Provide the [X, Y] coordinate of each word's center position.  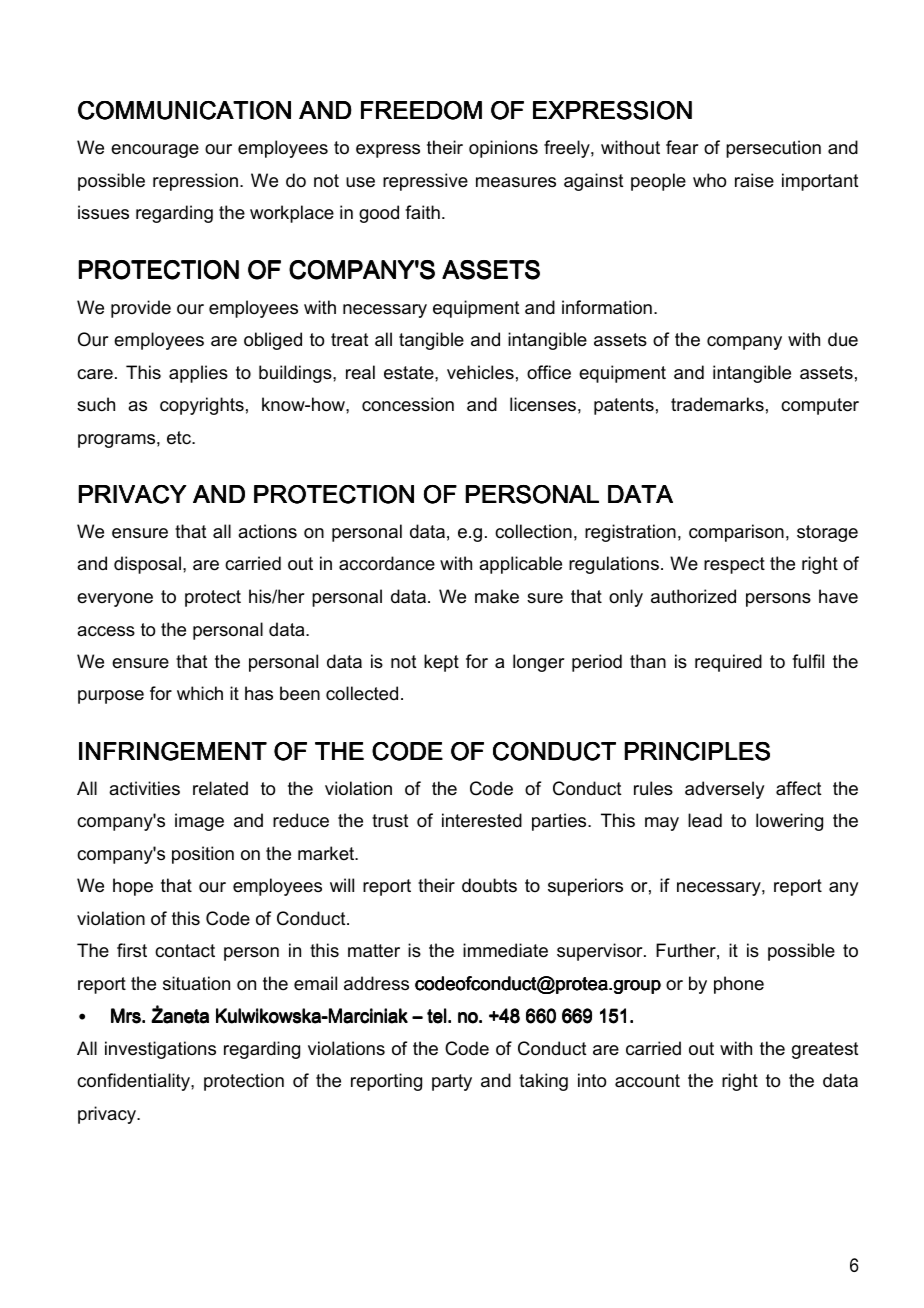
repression [197, 182]
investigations [160, 1050]
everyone [115, 600]
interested [482, 820]
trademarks [717, 404]
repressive [425, 182]
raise [754, 180]
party [452, 1082]
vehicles [480, 372]
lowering [789, 822]
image [199, 822]
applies [198, 374]
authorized [693, 596]
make [497, 596]
